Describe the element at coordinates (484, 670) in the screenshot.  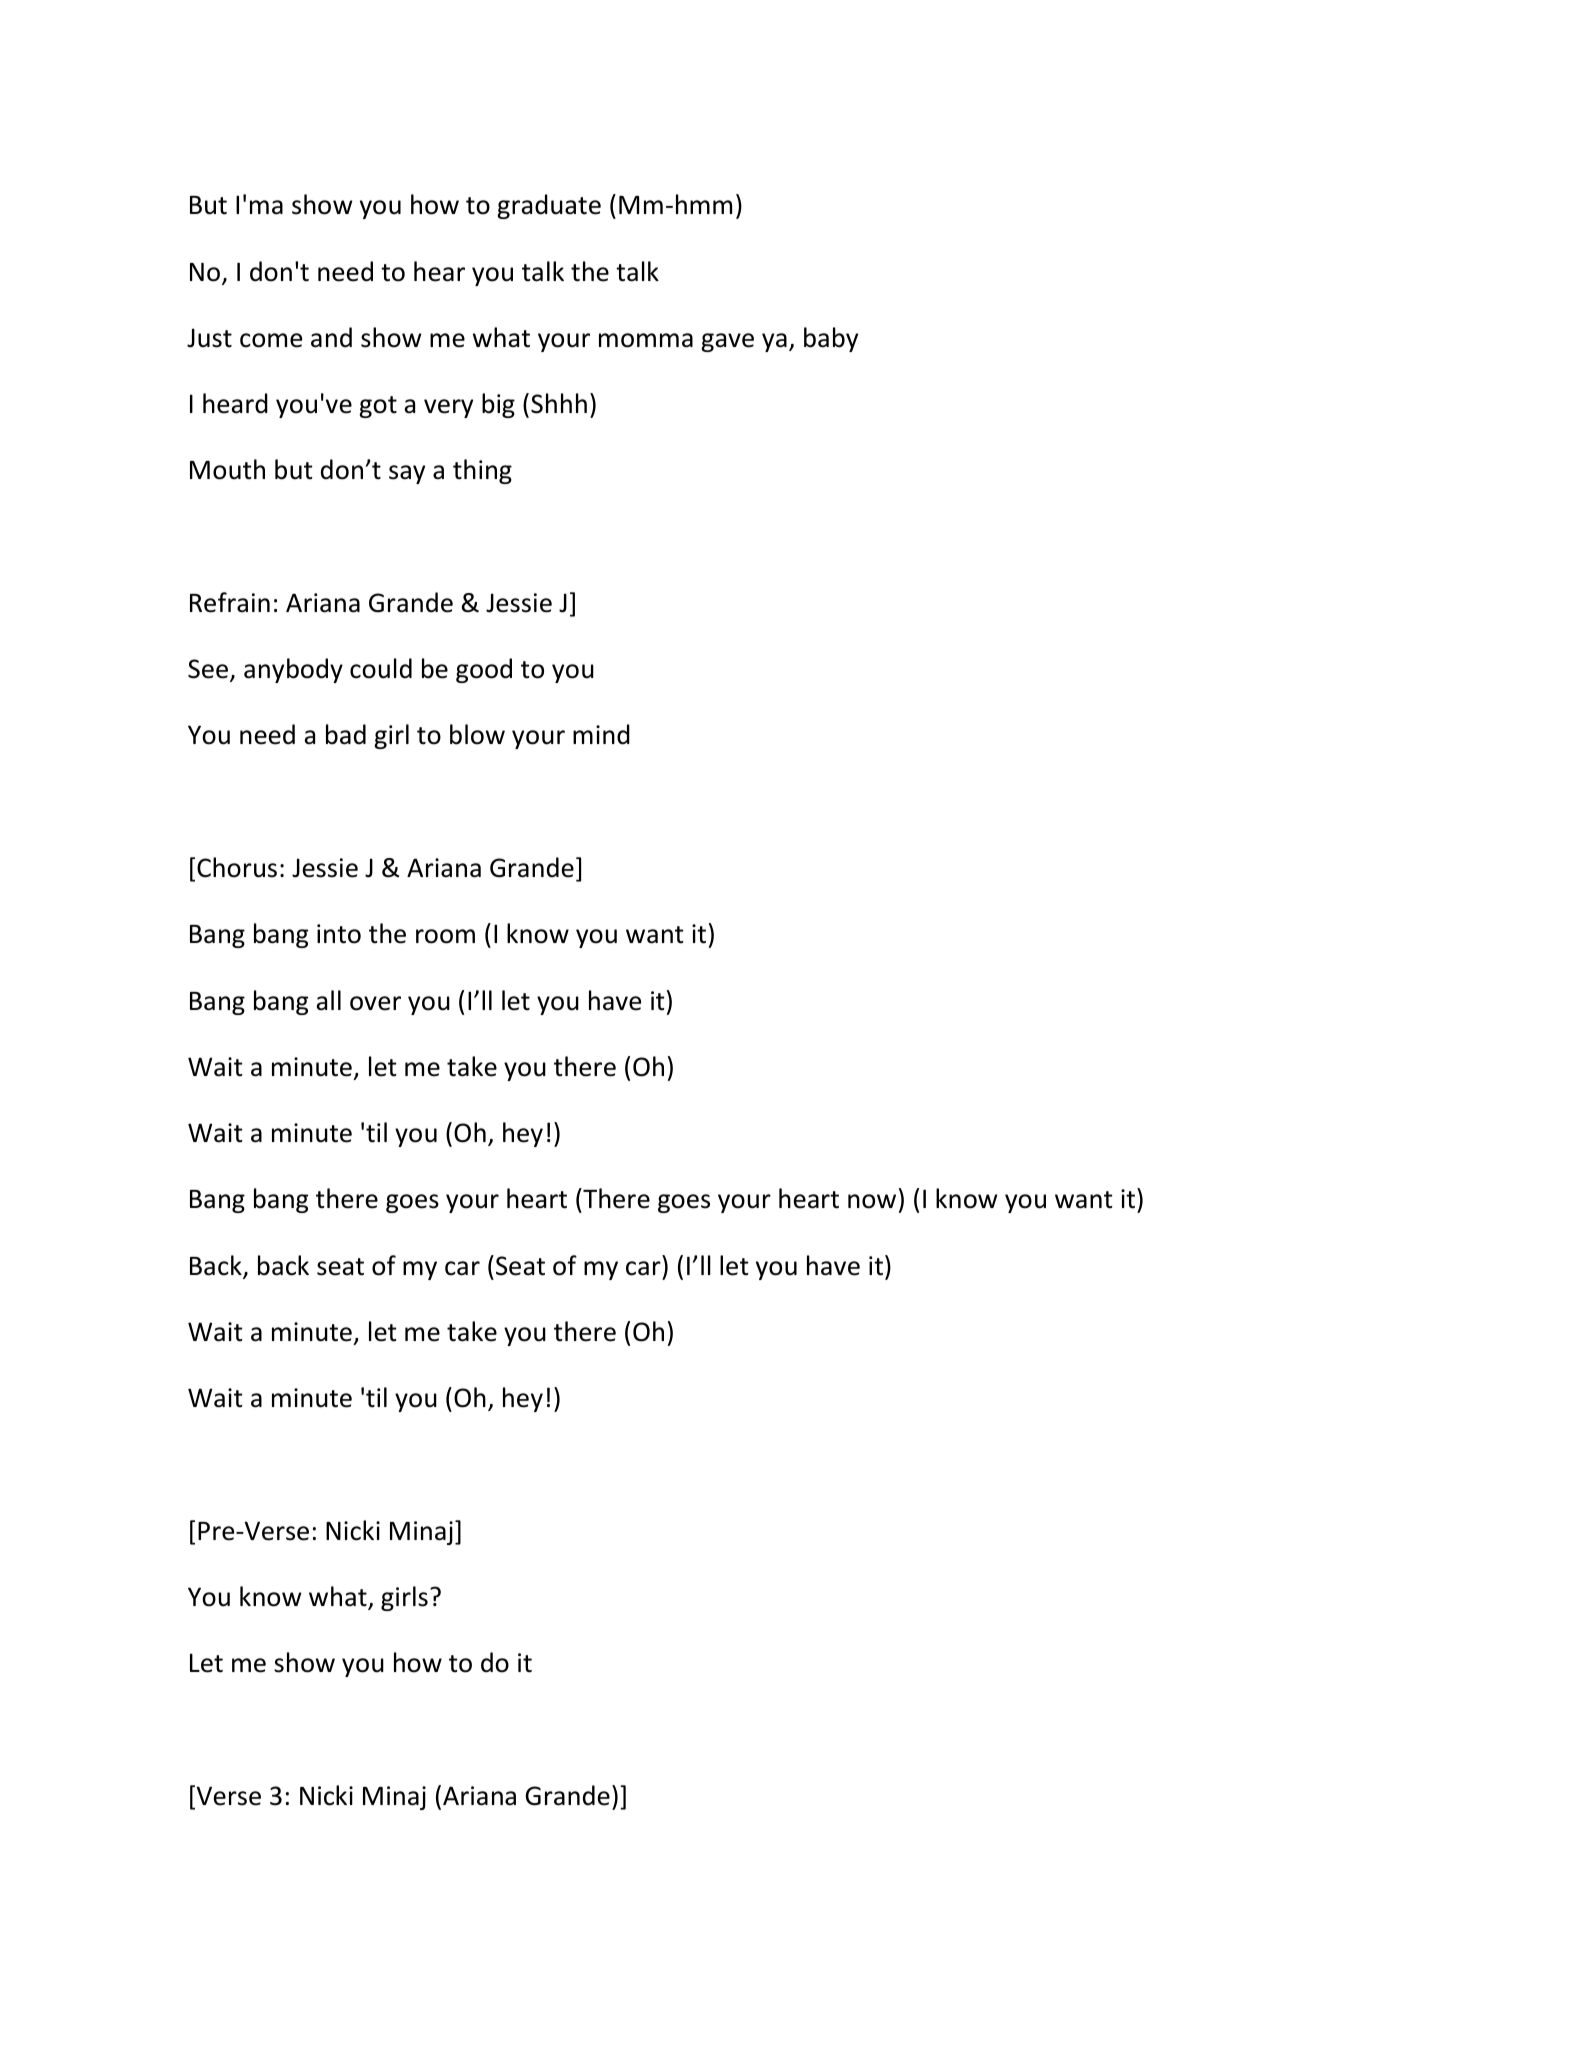
I see `good` at that location.
